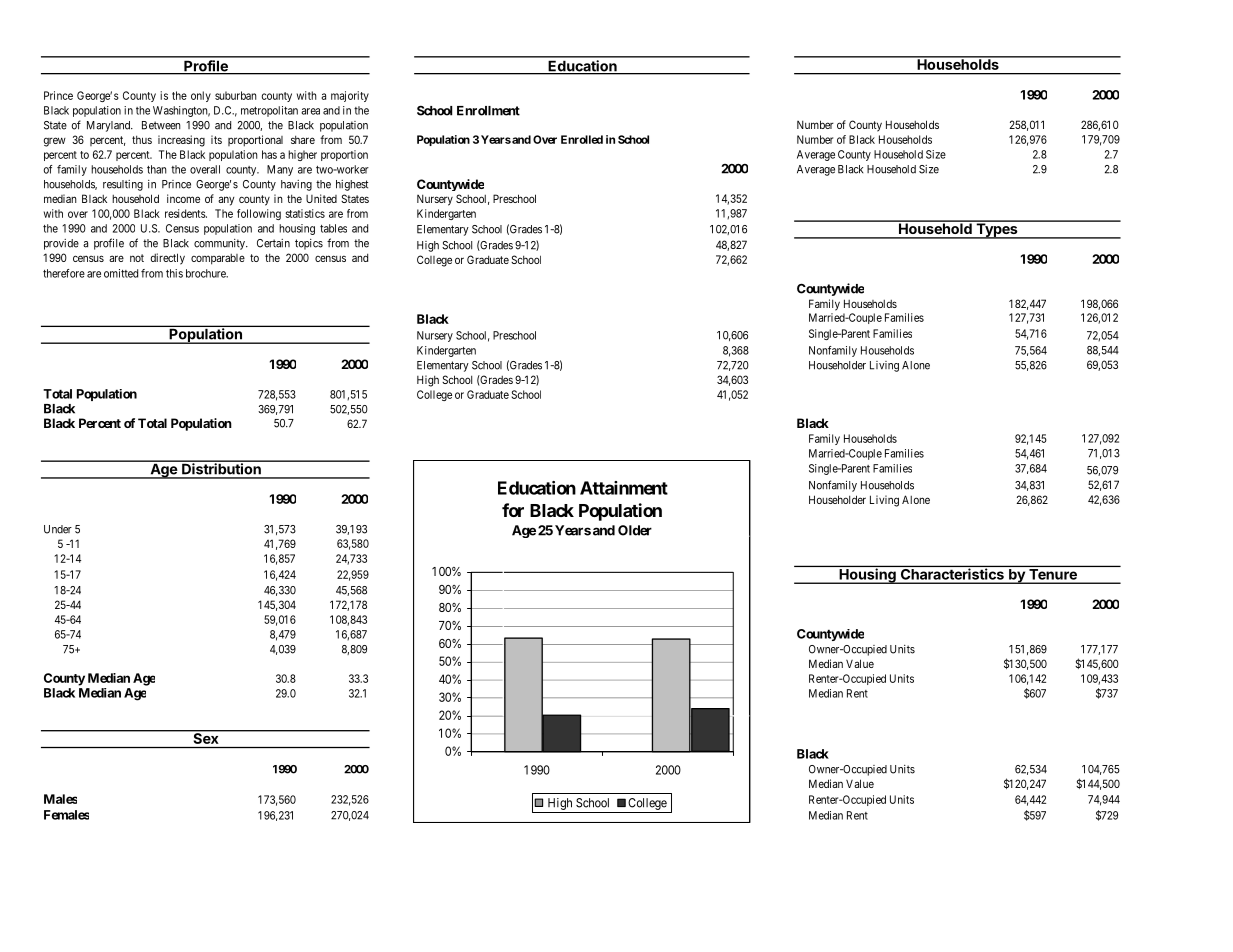 The width and height of the screenshot is (1233, 952). What do you see at coordinates (624, 488) in the screenshot?
I see `Attainment` at bounding box center [624, 488].
